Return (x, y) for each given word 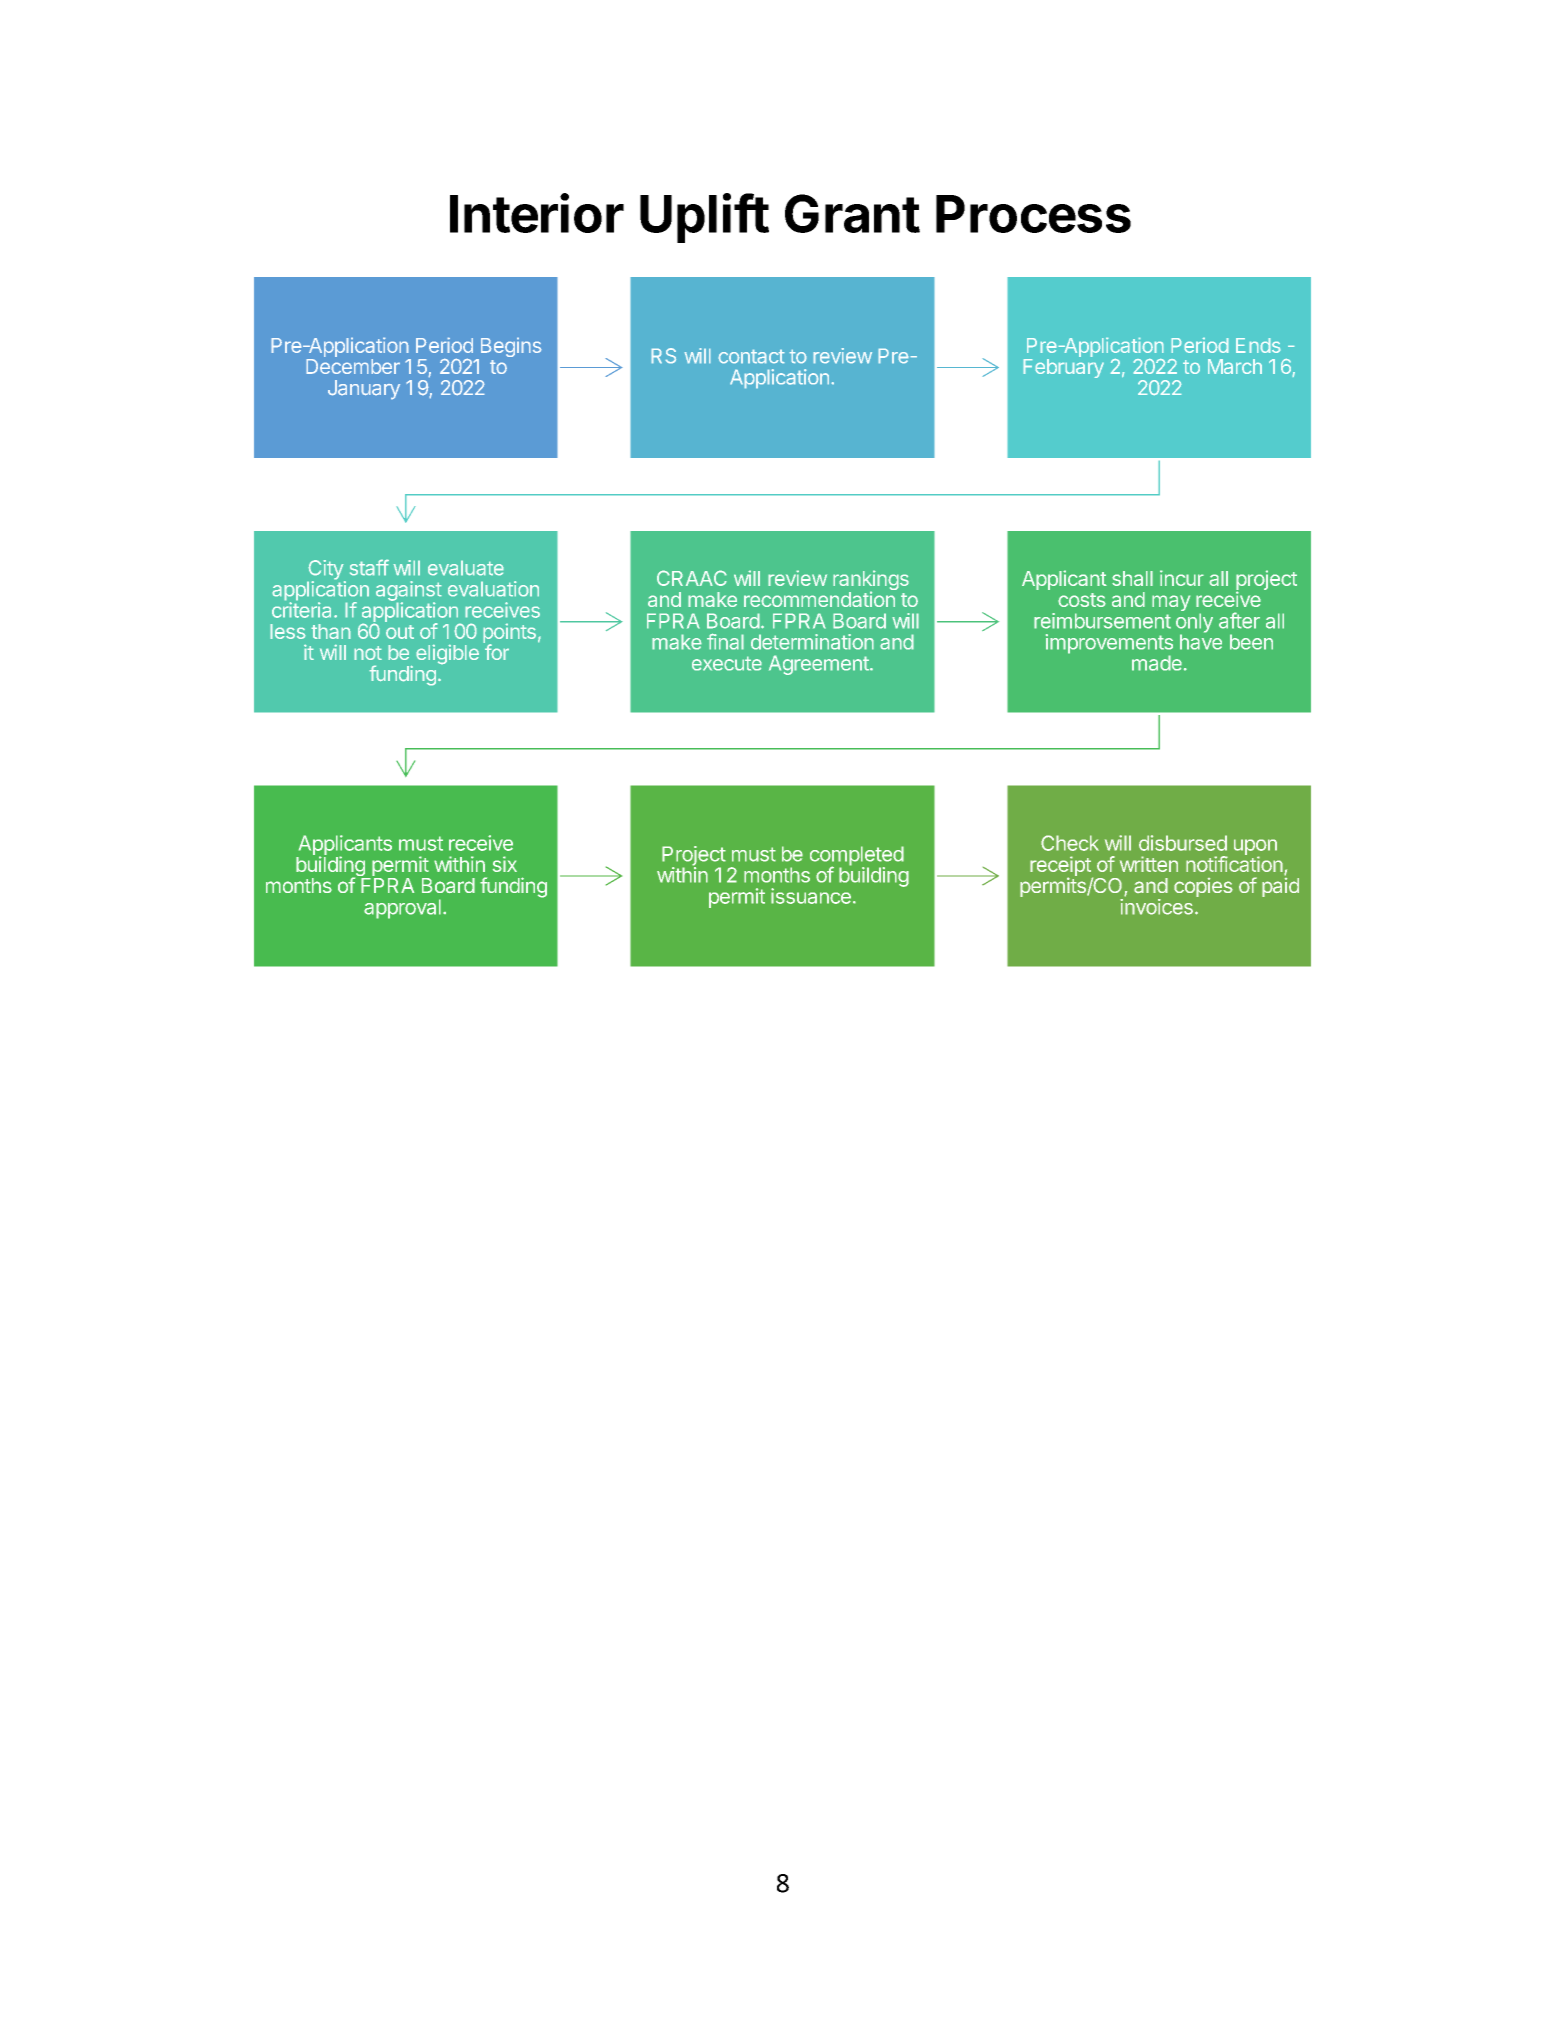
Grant (852, 213)
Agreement (819, 665)
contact (751, 356)
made (1157, 663)
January (364, 390)
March (1235, 366)
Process (1033, 214)
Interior (537, 213)
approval (402, 909)
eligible (447, 654)
